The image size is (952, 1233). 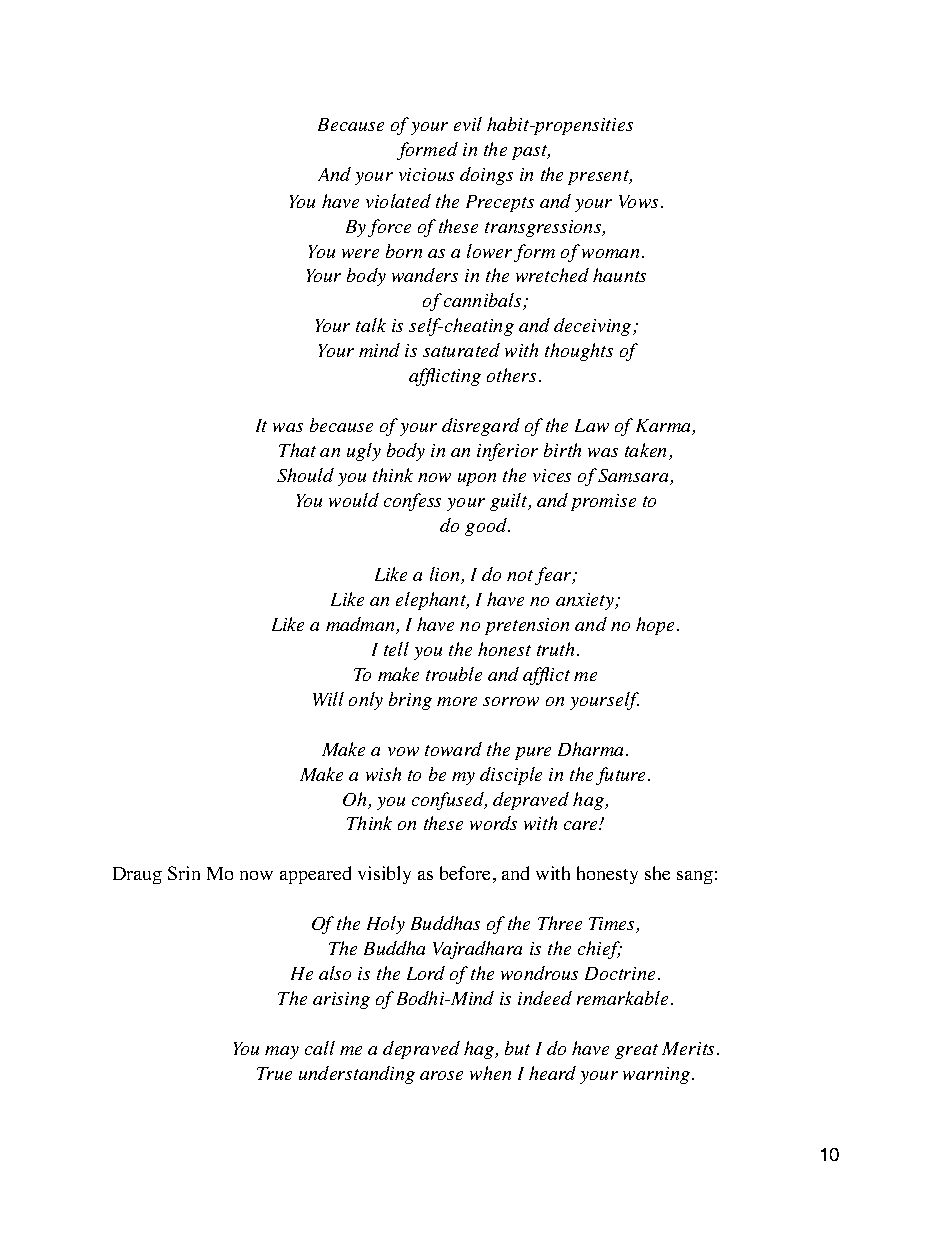 I want to click on Vows, so click(x=638, y=201).
